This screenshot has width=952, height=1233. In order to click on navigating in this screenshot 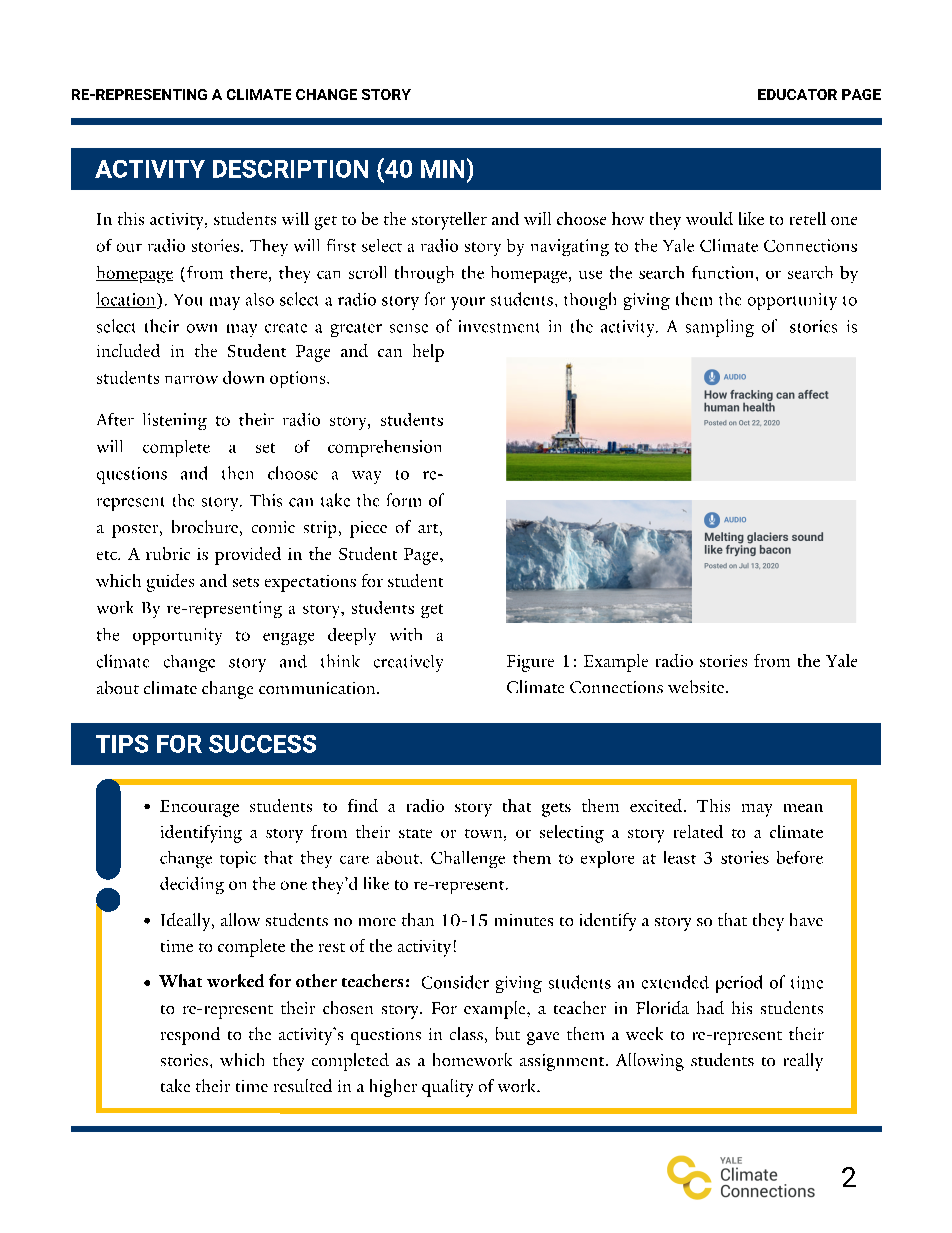, I will do `click(570, 247)`.
